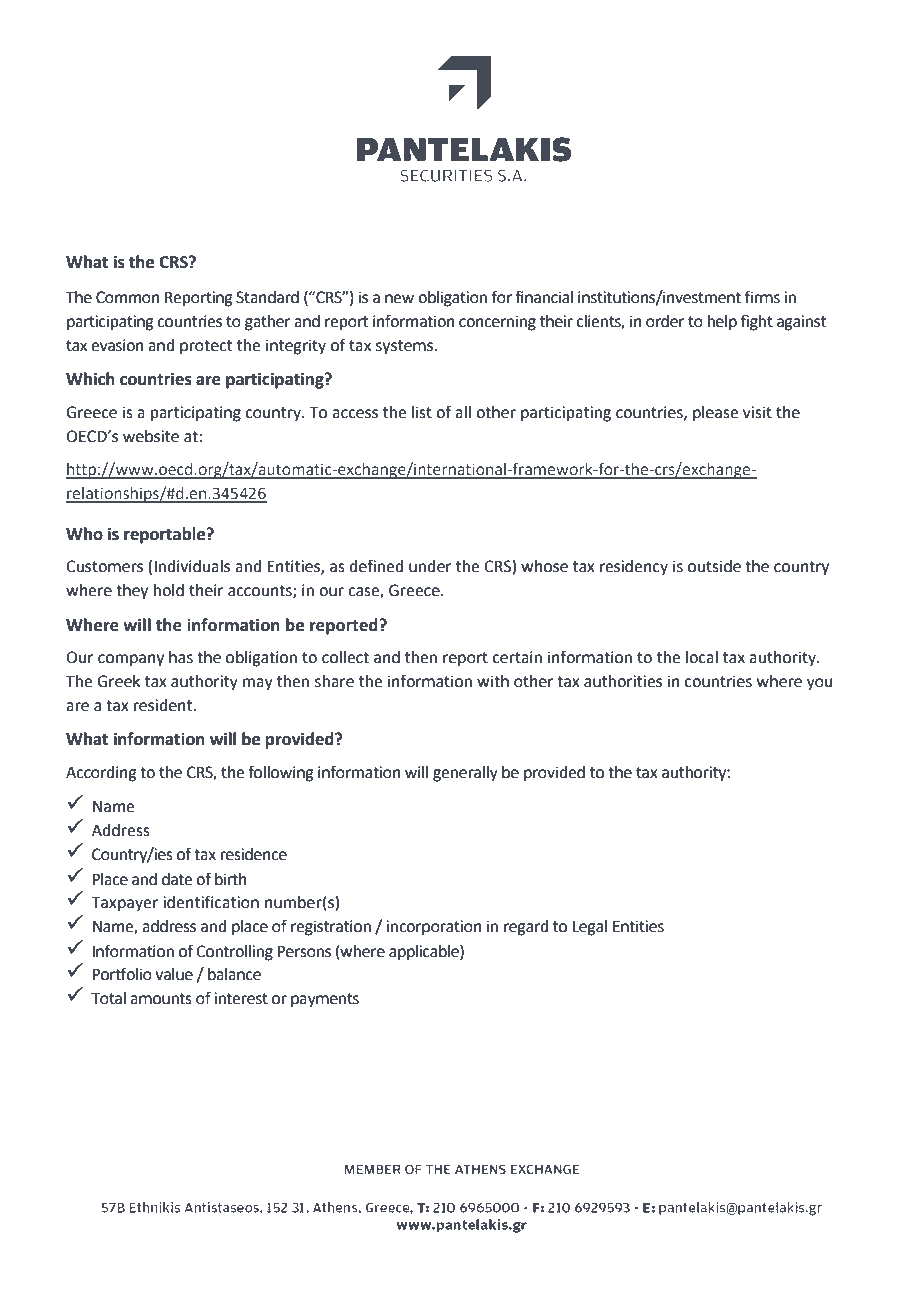 This screenshot has height=1309, width=924. What do you see at coordinates (192, 566) in the screenshot?
I see `Individuals` at bounding box center [192, 566].
